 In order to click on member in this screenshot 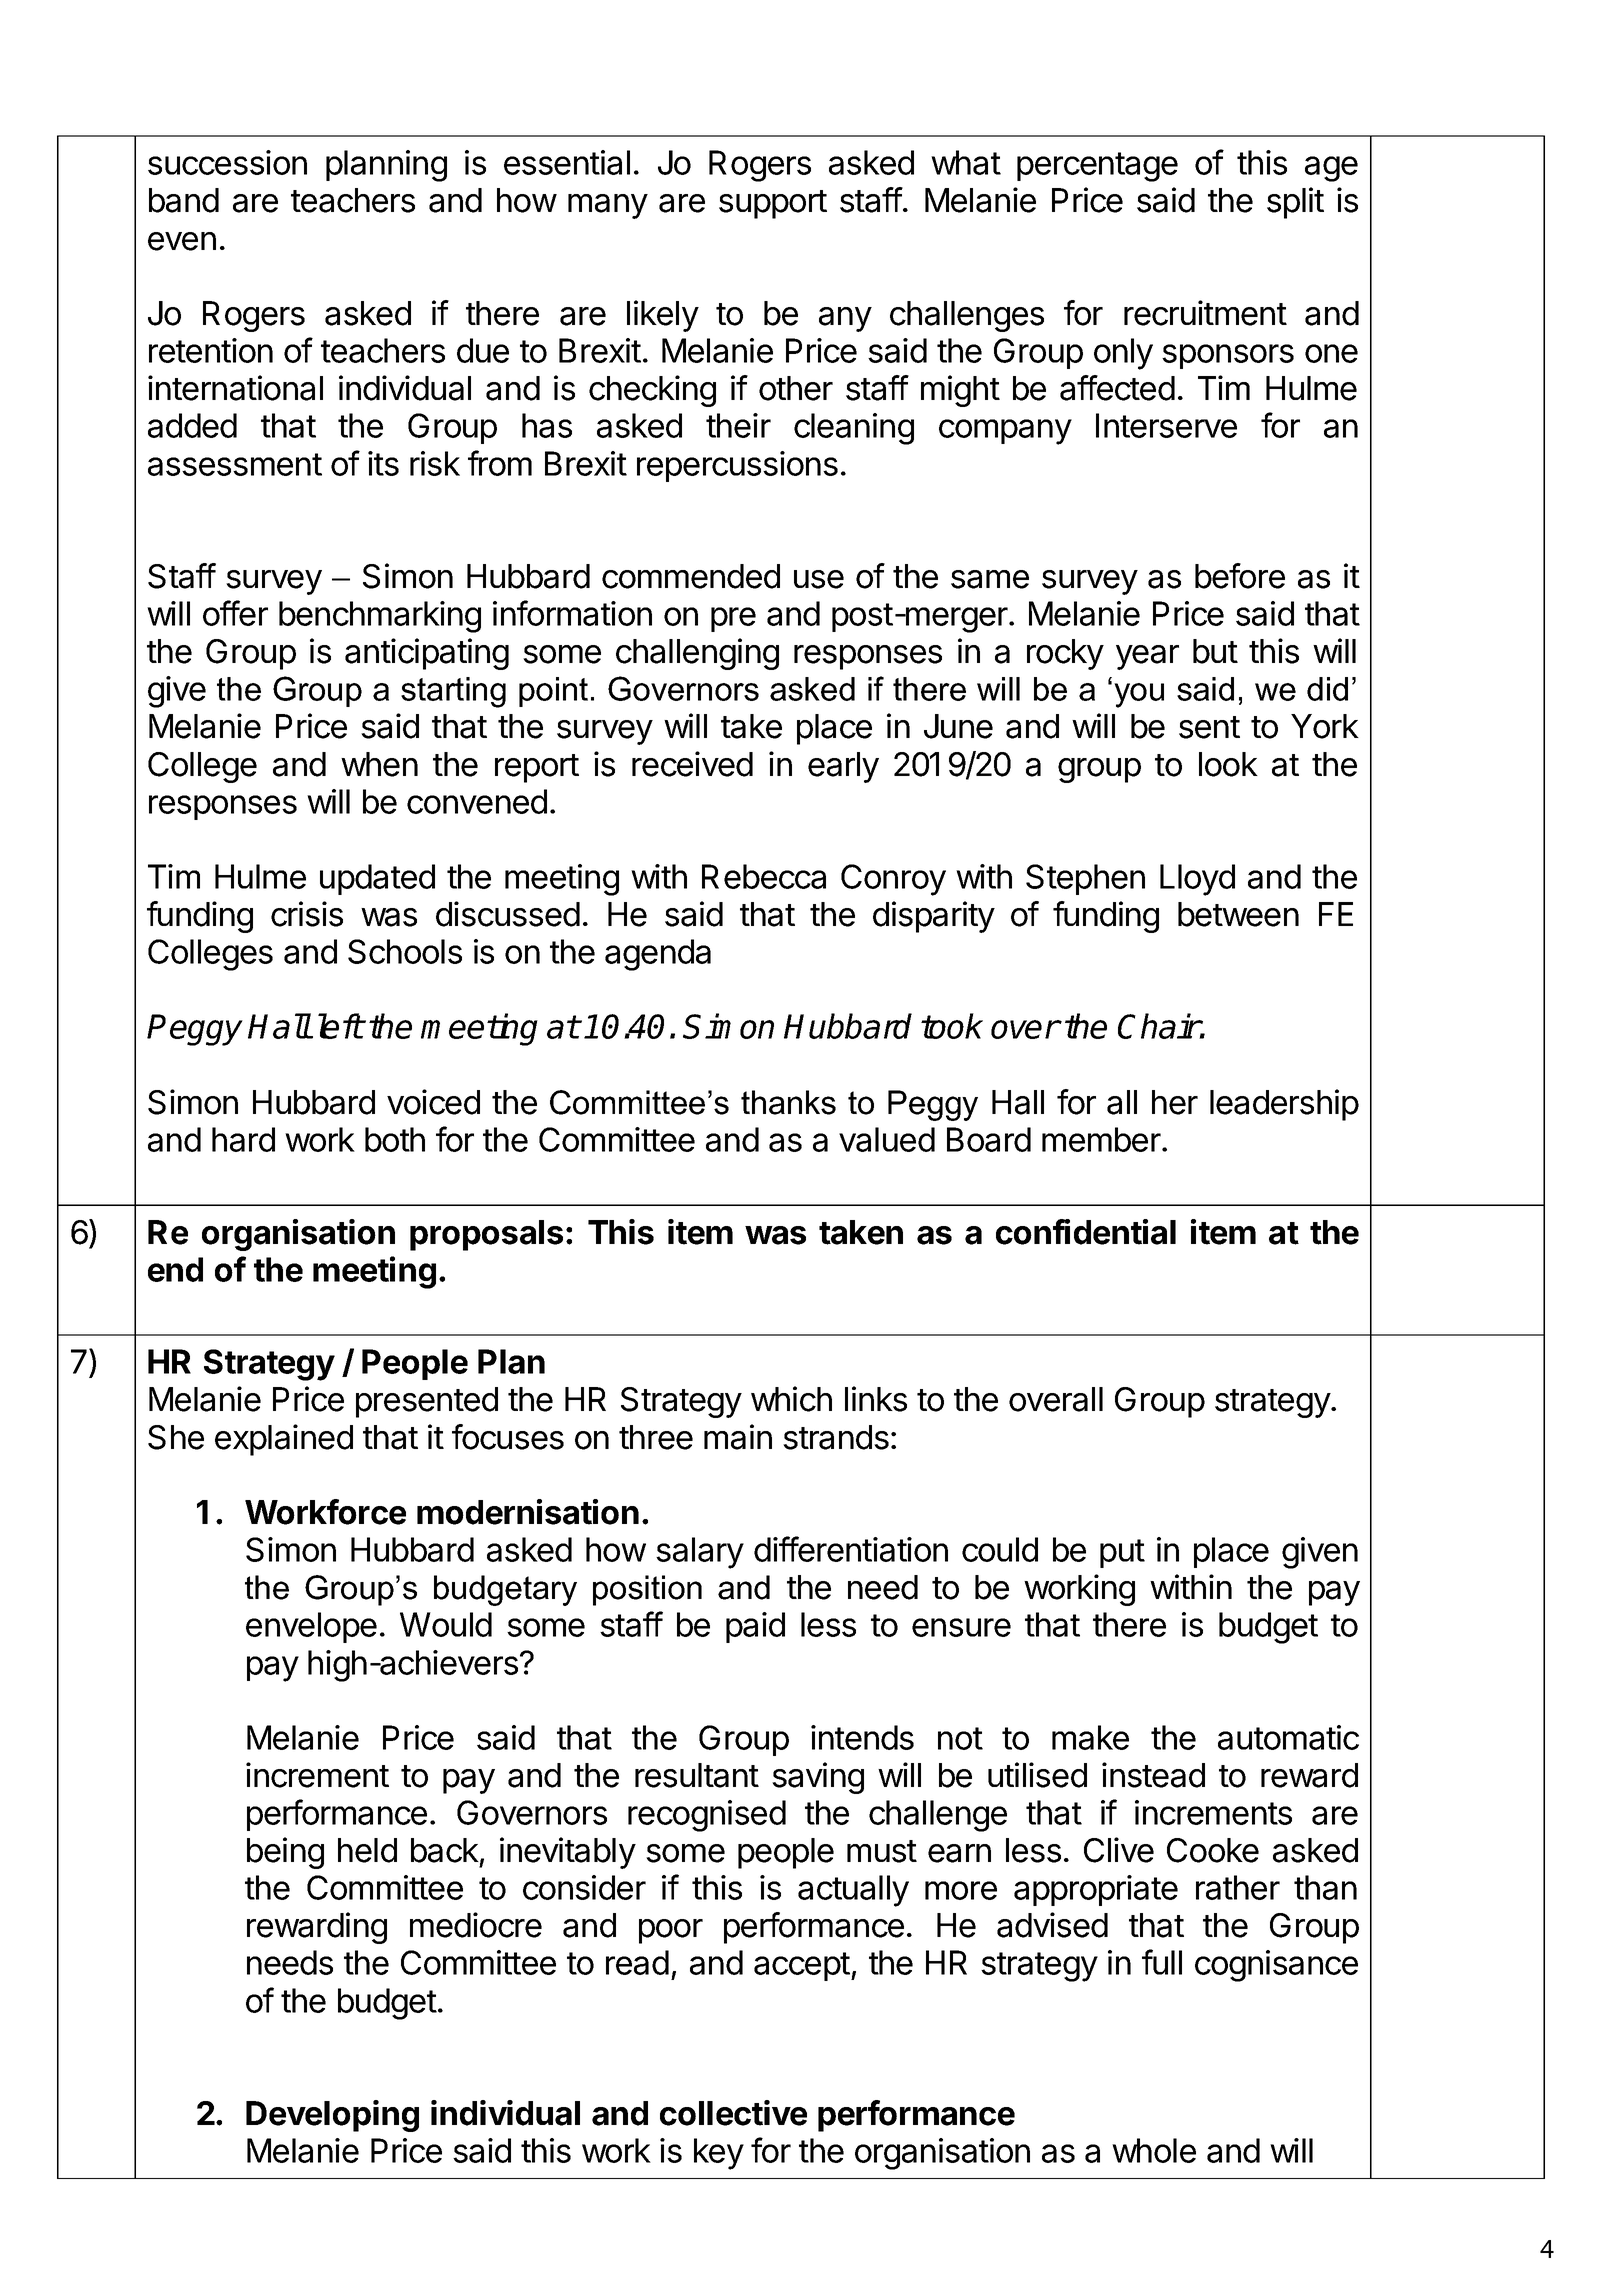, I will do `click(1102, 1139)`.
